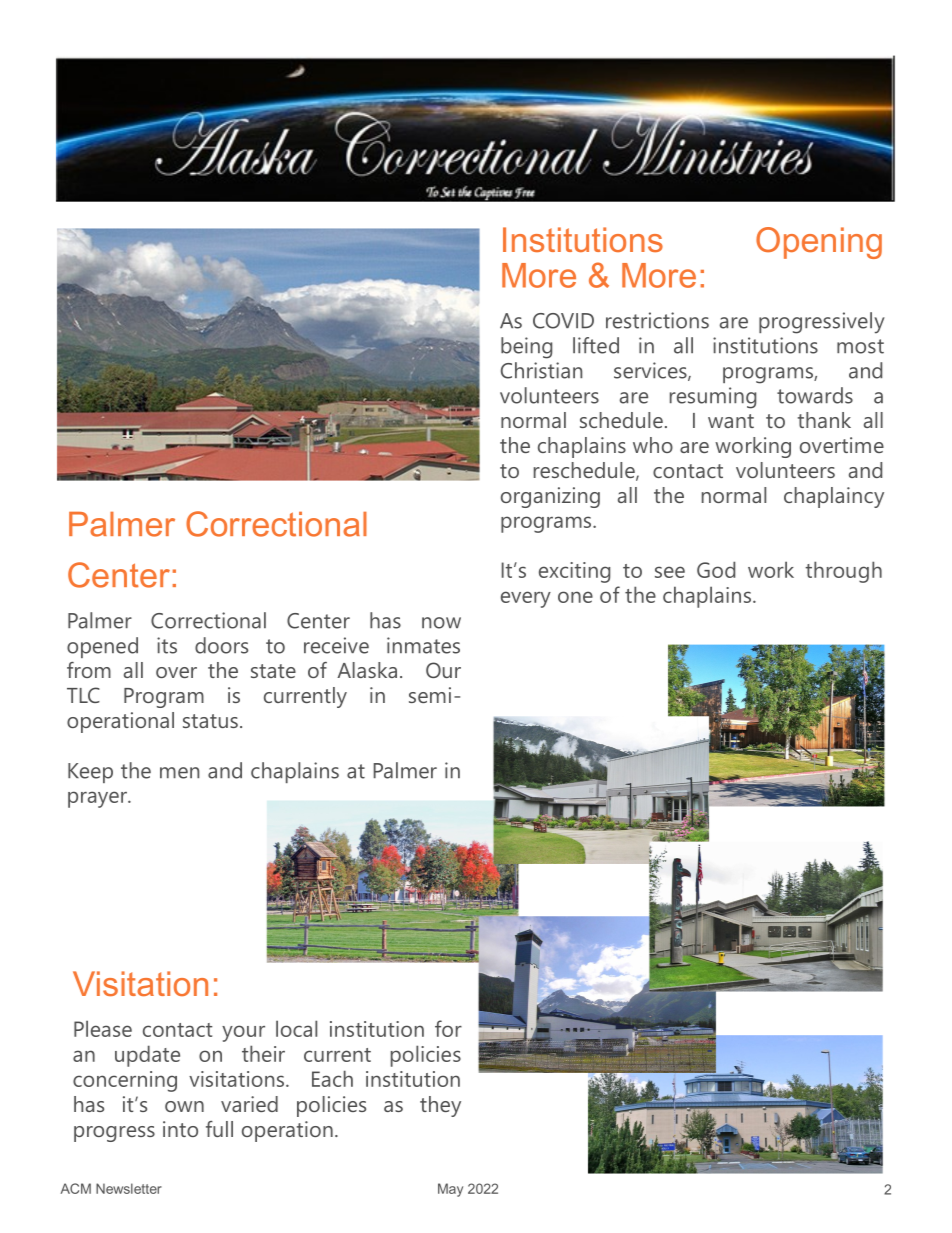 Image resolution: width=952 pixels, height=1233 pixels. I want to click on they, so click(440, 1106).
